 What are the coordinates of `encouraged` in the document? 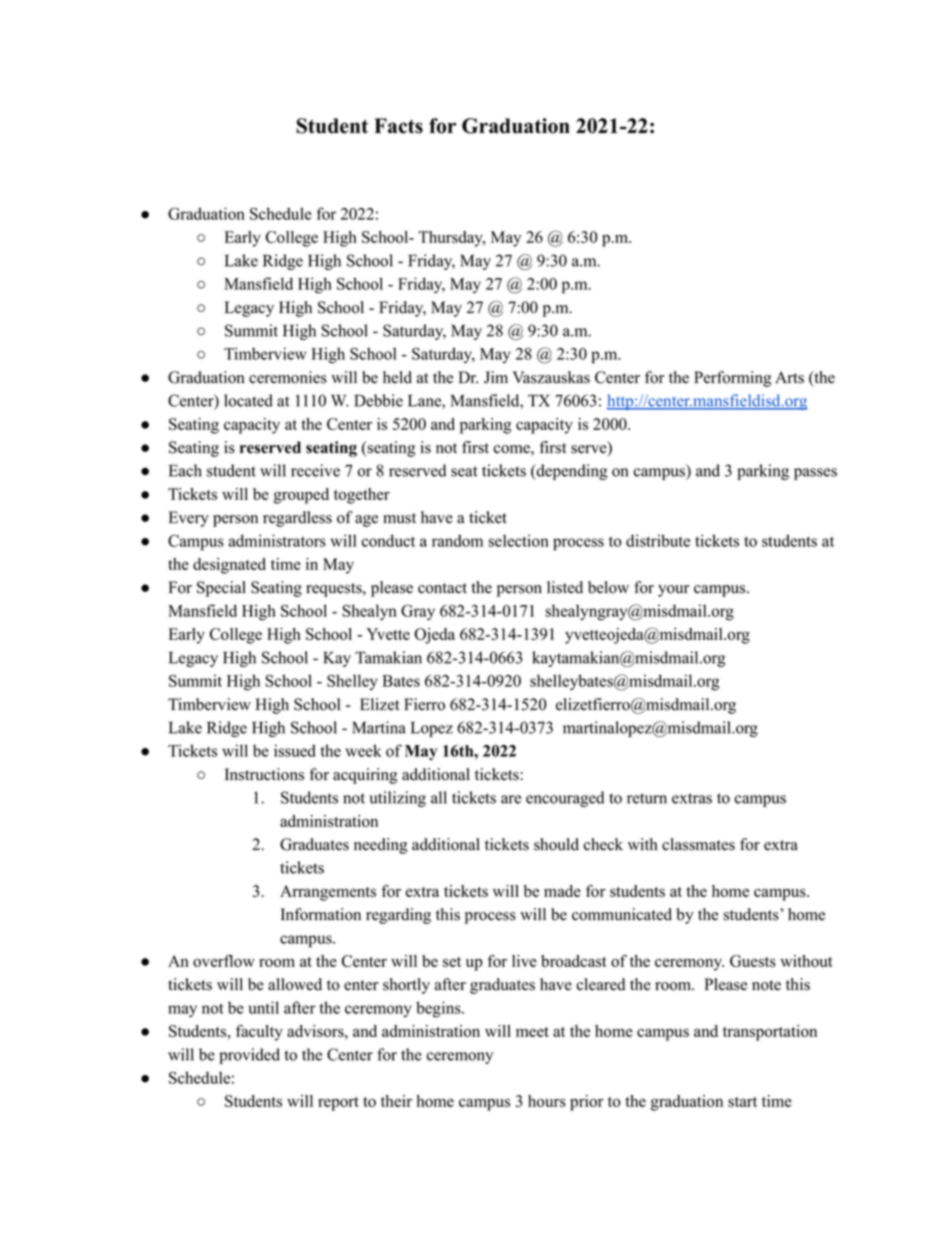 It's located at (565, 799).
